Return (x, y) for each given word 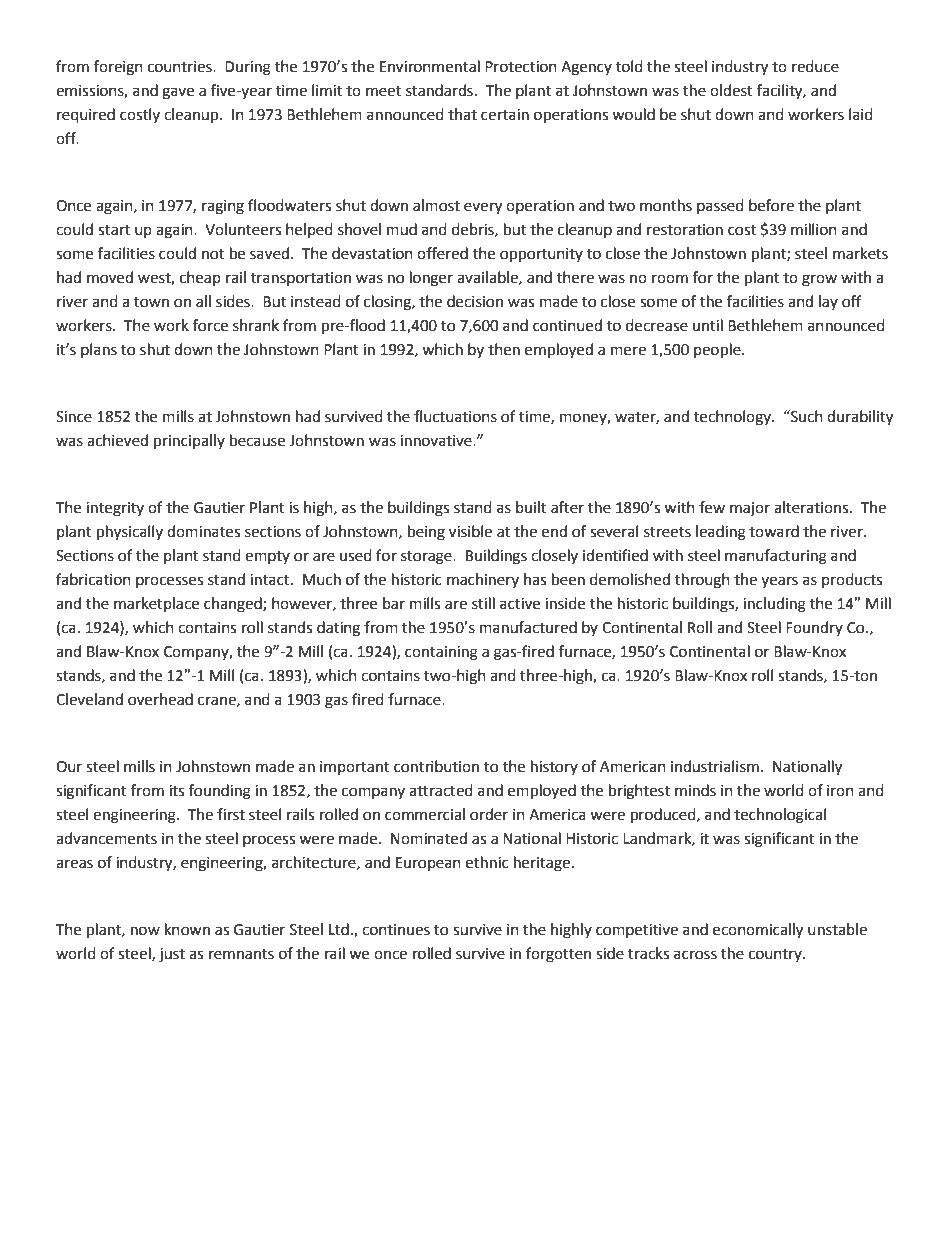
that (462, 114)
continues (396, 930)
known (187, 929)
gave (178, 93)
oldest (731, 90)
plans (99, 350)
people (718, 351)
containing (441, 653)
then (504, 349)
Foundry (814, 628)
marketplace (156, 604)
